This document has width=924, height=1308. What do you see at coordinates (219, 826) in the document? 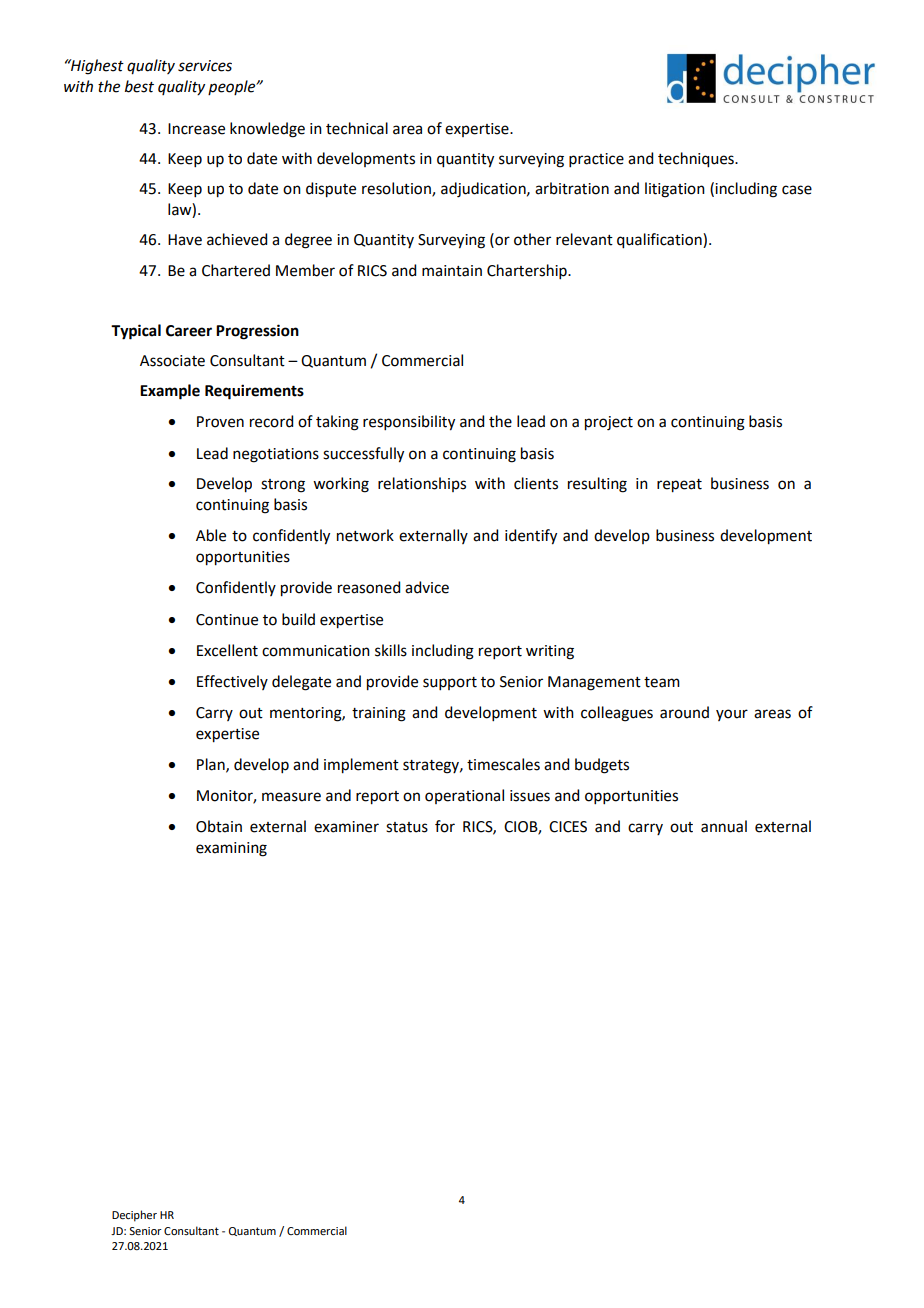
I see `Obtain` at bounding box center [219, 826].
